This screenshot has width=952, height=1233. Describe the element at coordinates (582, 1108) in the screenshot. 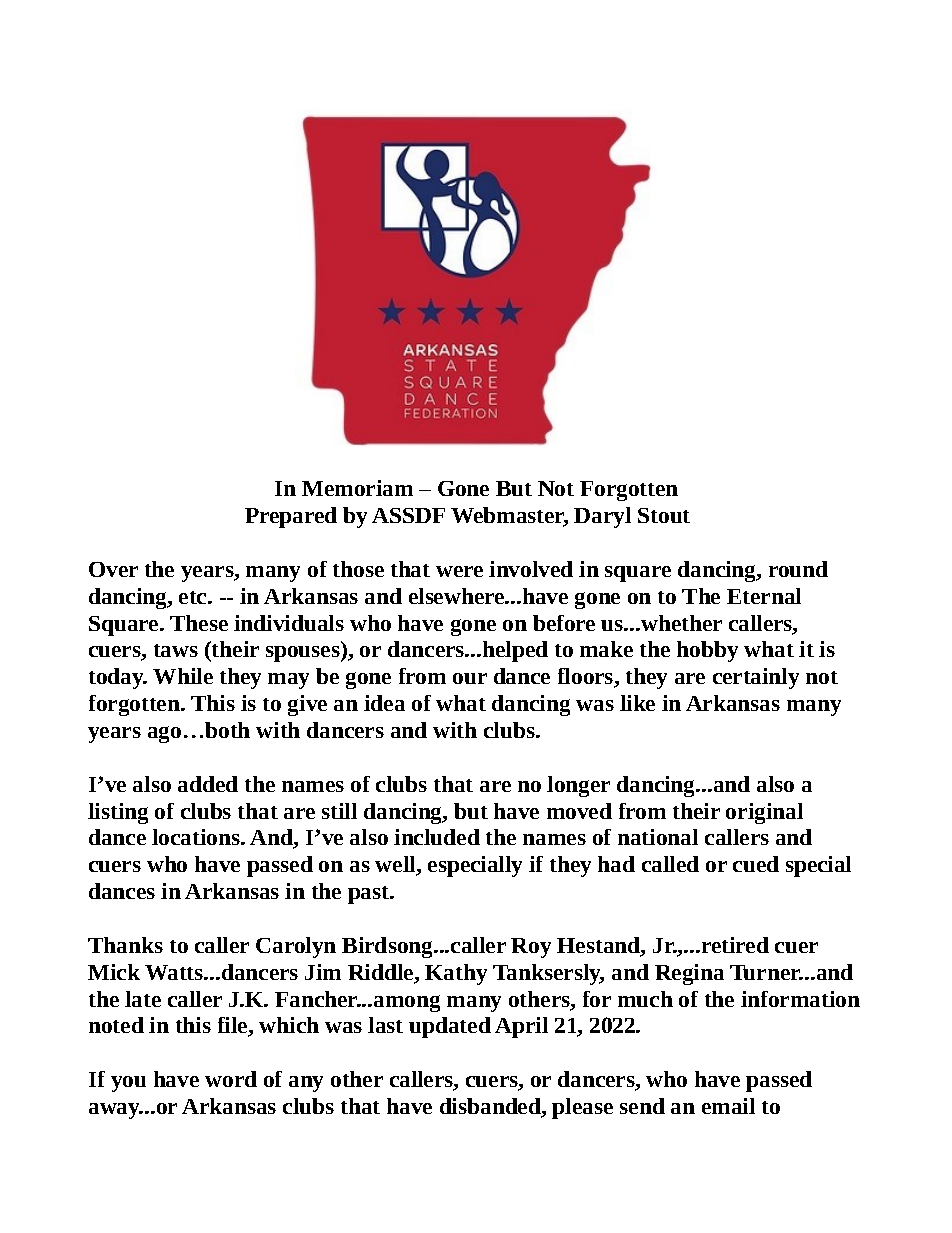

I see `please` at that location.
